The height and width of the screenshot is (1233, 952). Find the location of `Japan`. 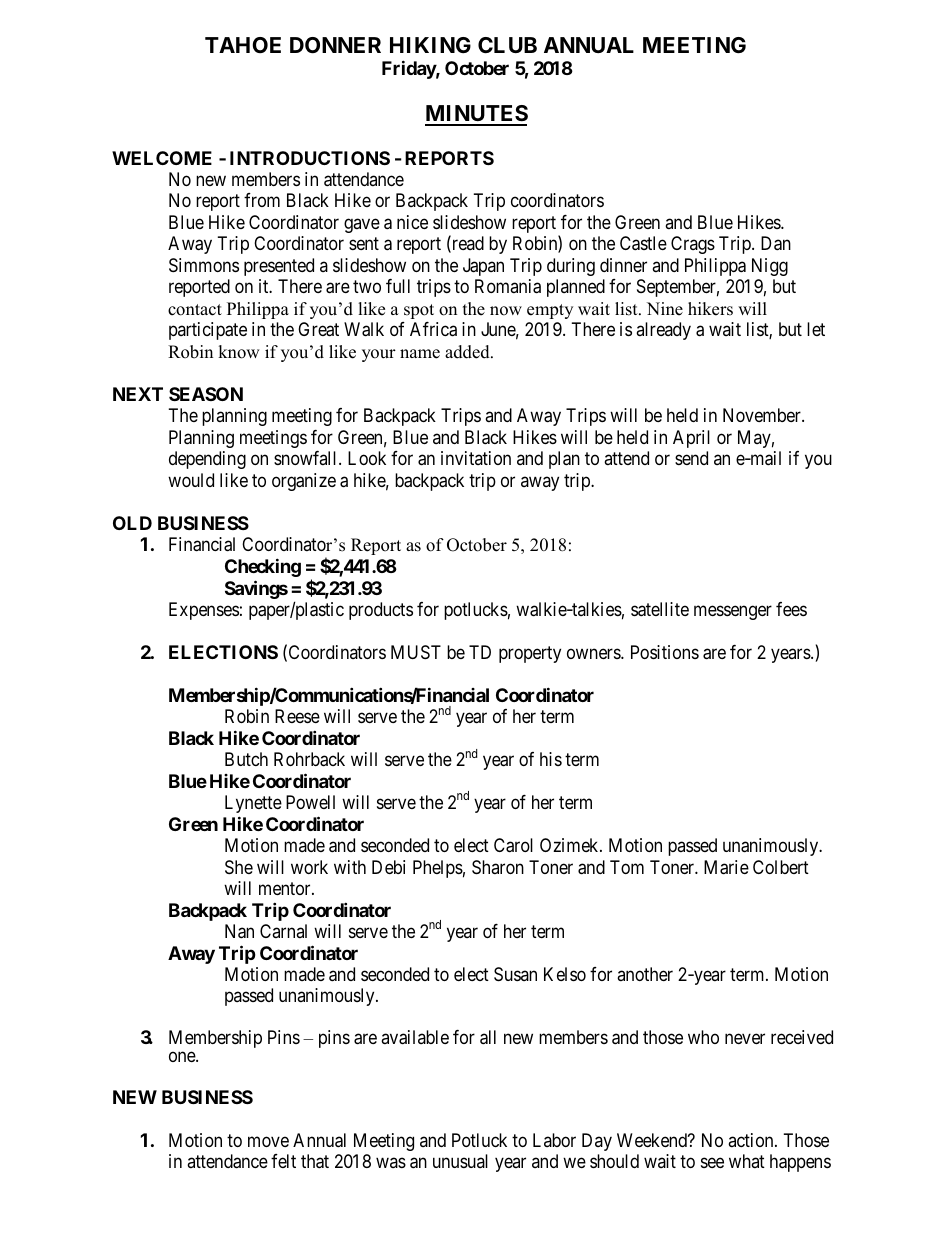

Japan is located at coordinates (483, 267).
